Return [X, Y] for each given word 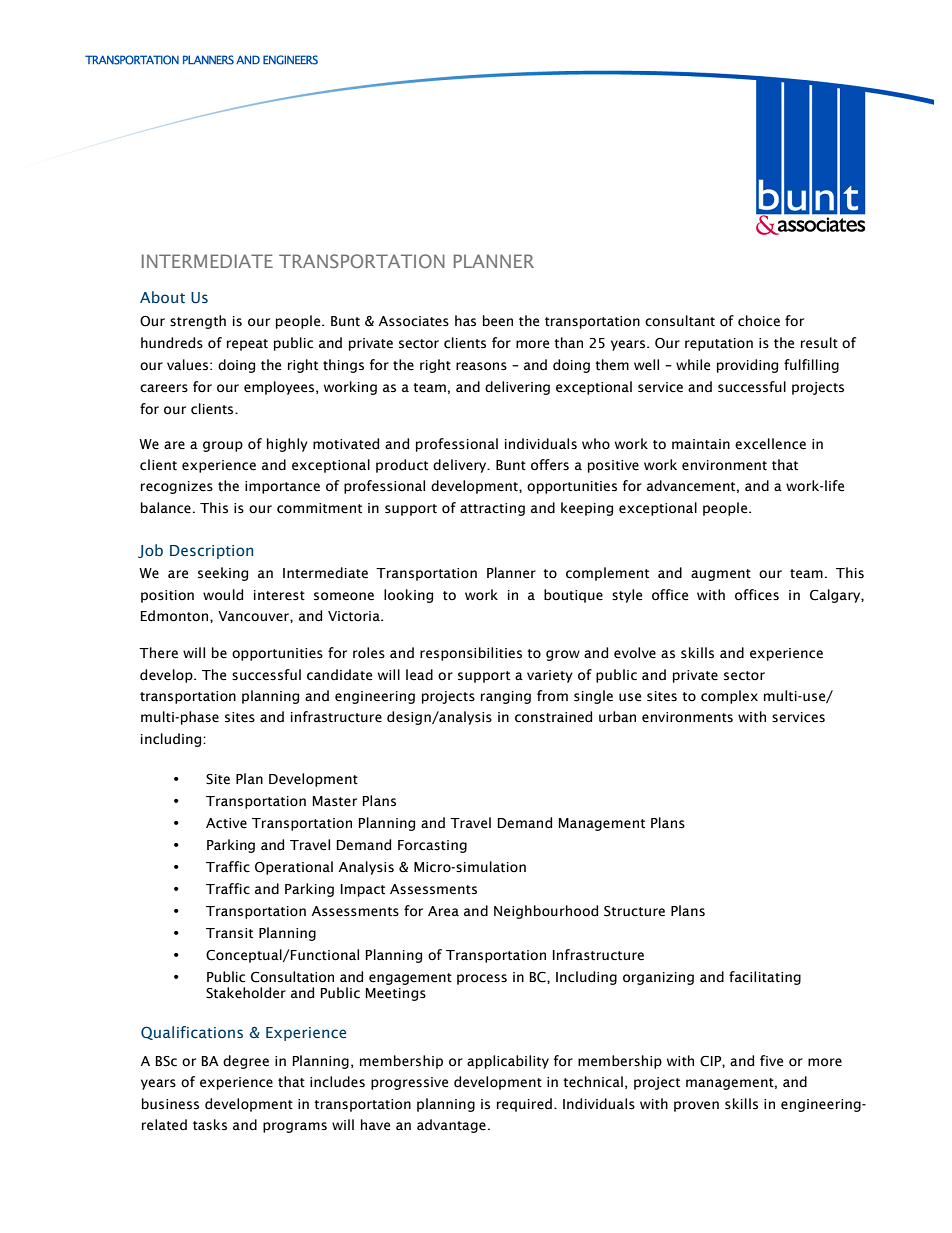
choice [759, 321]
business [170, 1104]
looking [408, 596]
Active [226, 823]
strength [198, 322]
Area [443, 911]
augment [721, 575]
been [498, 321]
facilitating [765, 978]
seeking [223, 574]
